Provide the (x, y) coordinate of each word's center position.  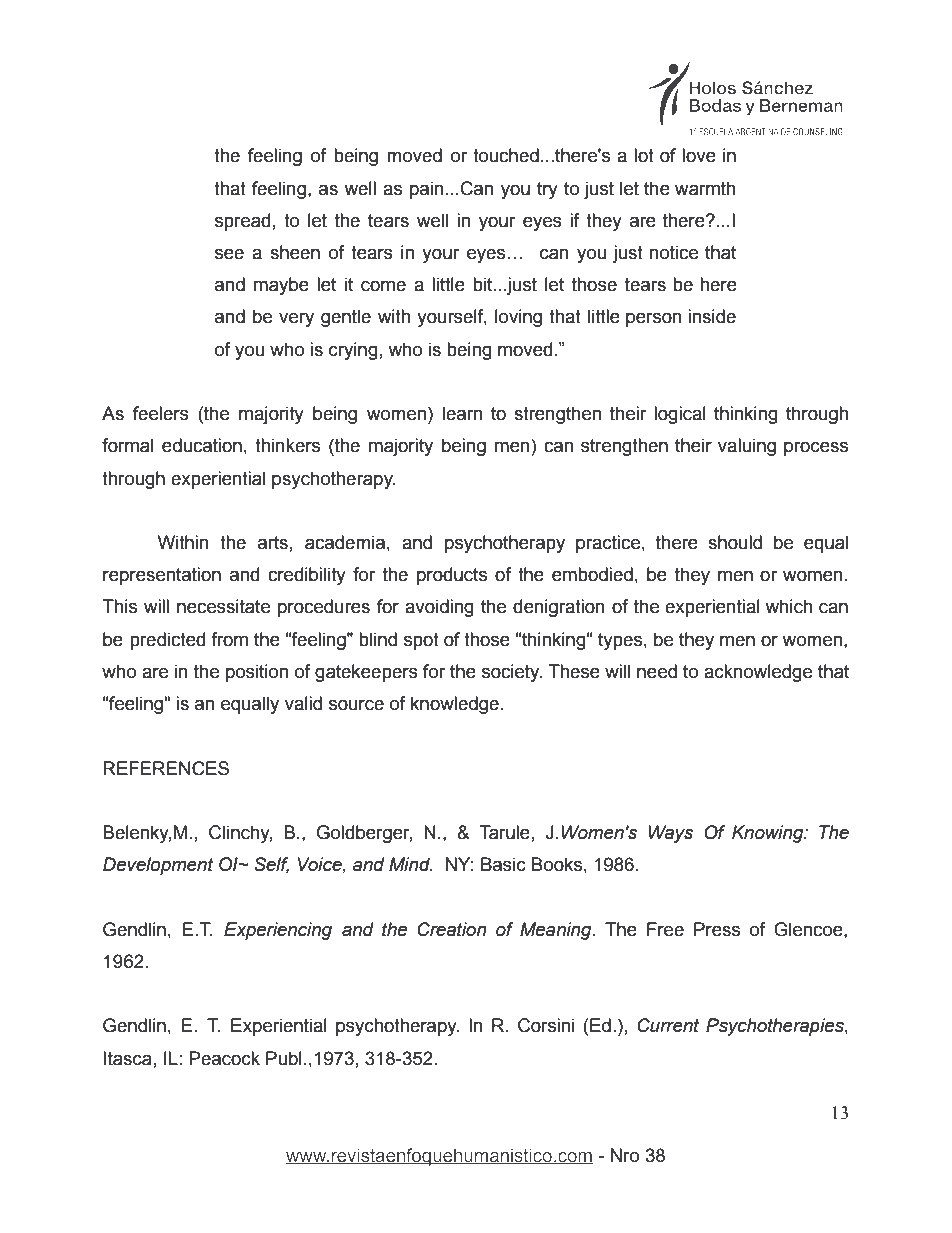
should (735, 542)
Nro (625, 1155)
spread (242, 222)
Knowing (769, 834)
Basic (503, 864)
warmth (705, 188)
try (547, 190)
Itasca (128, 1058)
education (202, 445)
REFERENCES (166, 768)
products (452, 576)
